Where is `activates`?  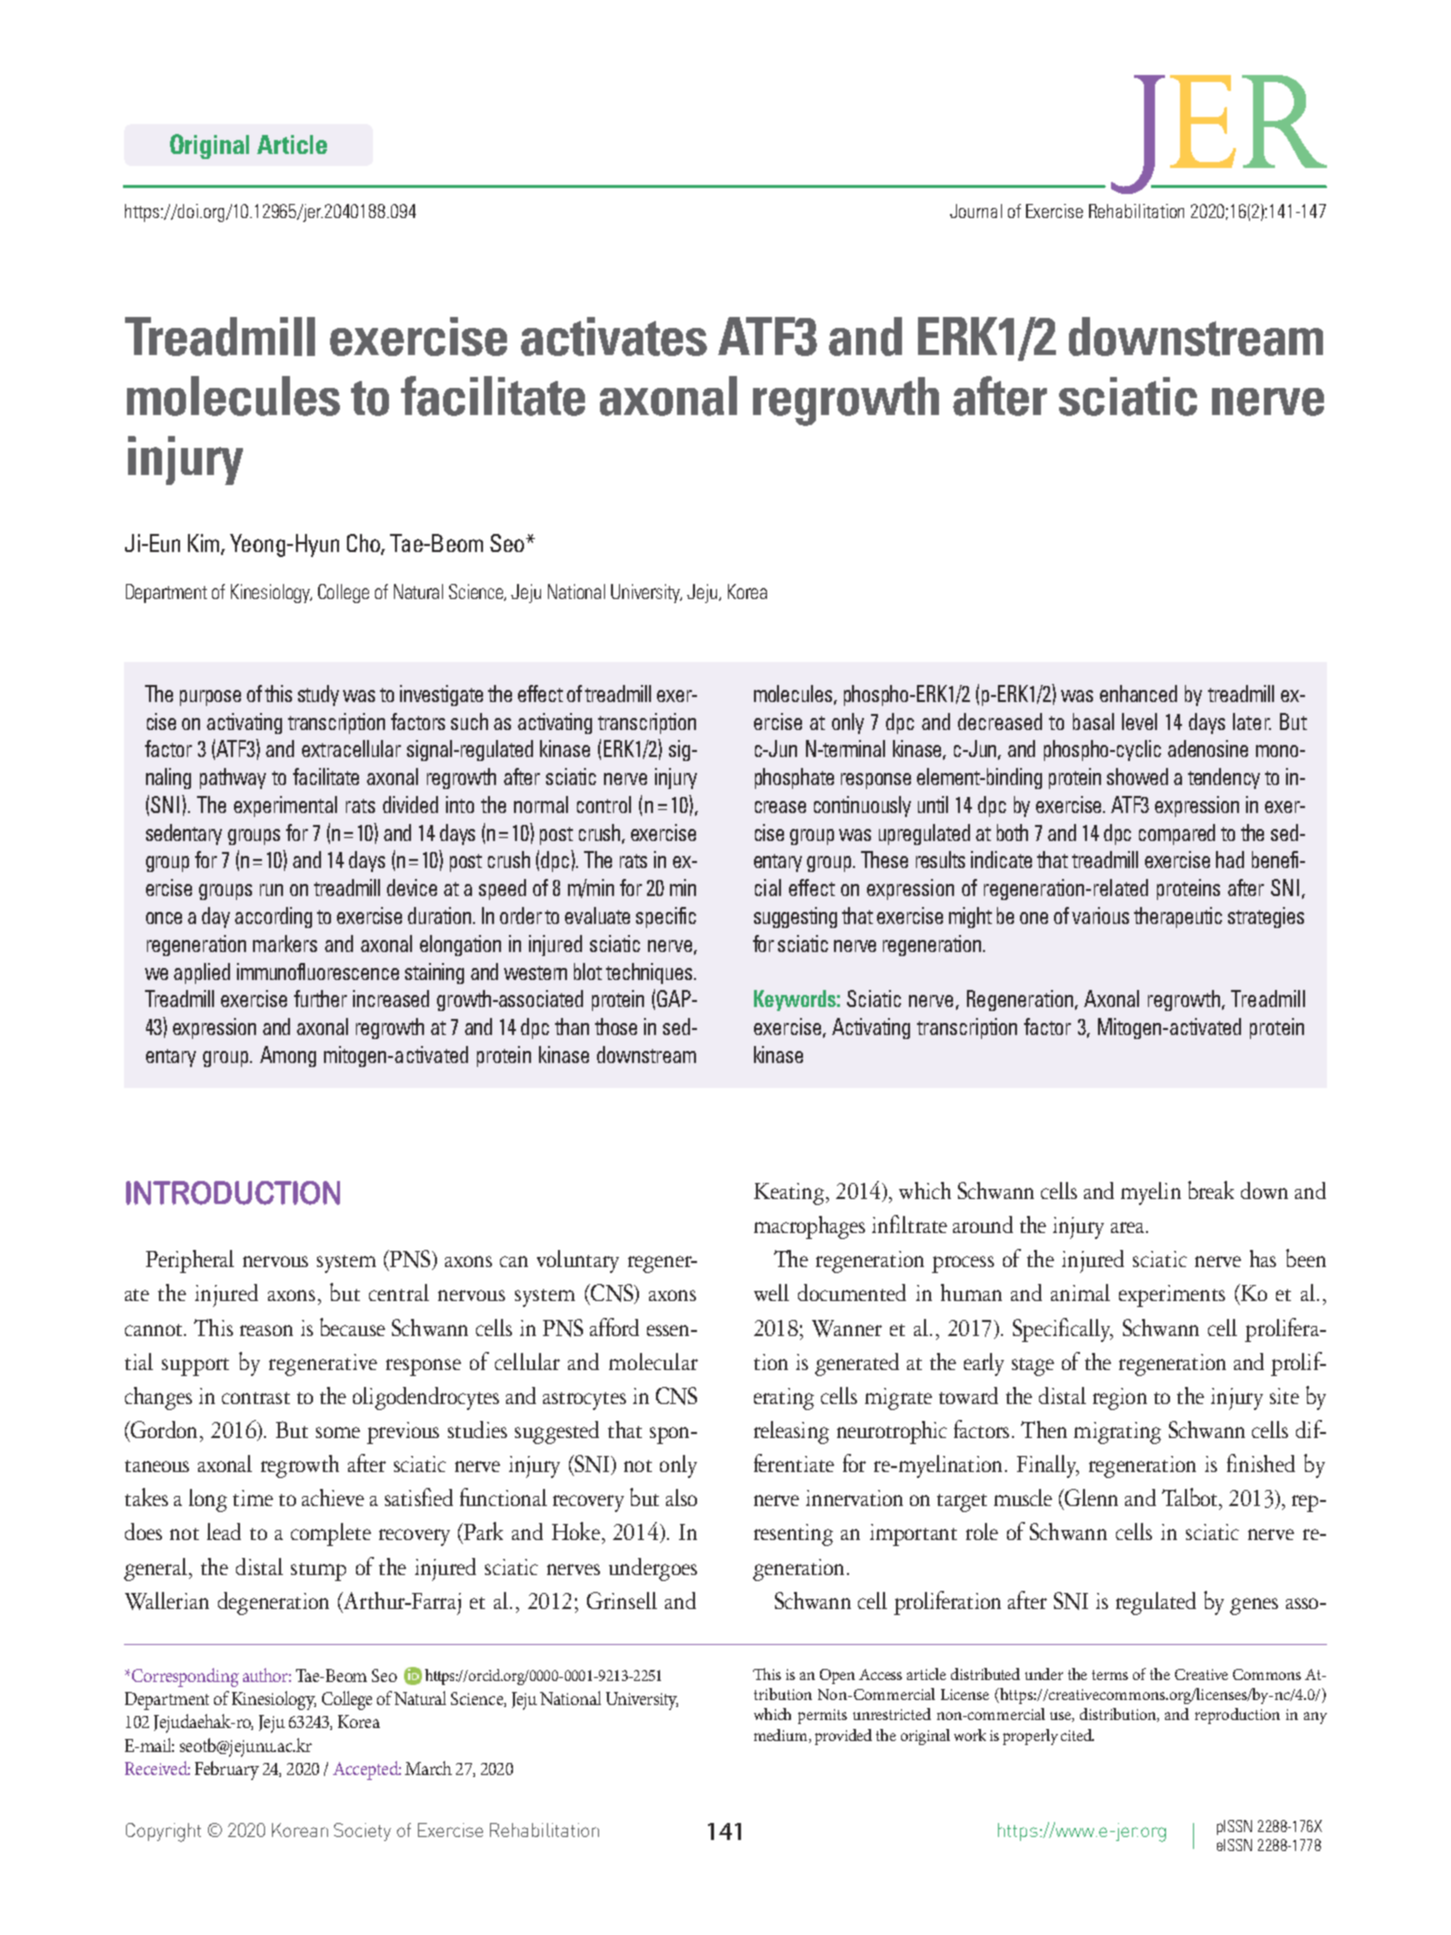
activates is located at coordinates (614, 336).
